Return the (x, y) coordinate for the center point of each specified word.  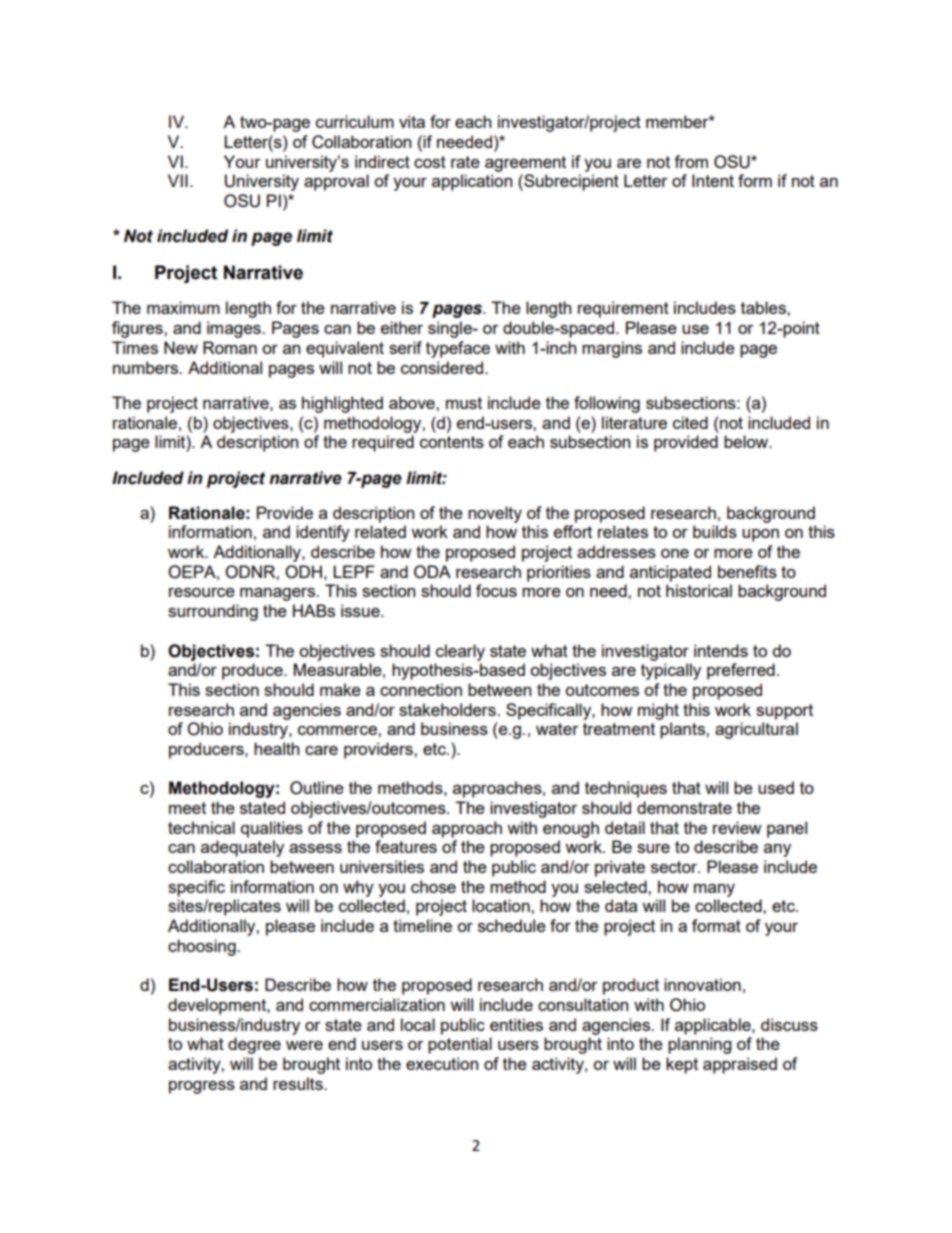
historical (699, 590)
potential (460, 1045)
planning (699, 1045)
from (691, 161)
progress (202, 1087)
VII (178, 180)
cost (430, 162)
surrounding (213, 612)
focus (496, 590)
